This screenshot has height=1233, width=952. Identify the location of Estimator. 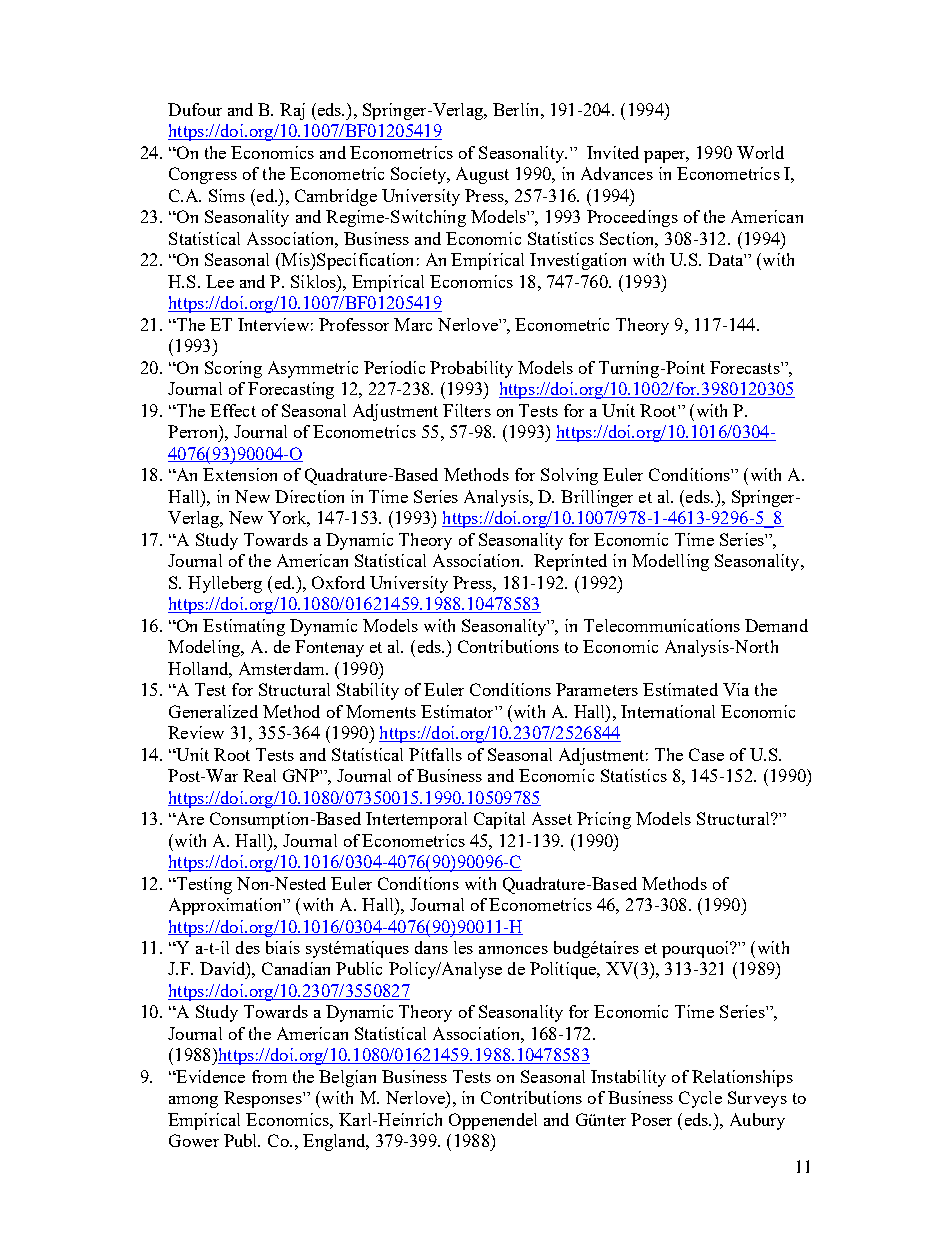
(458, 711).
